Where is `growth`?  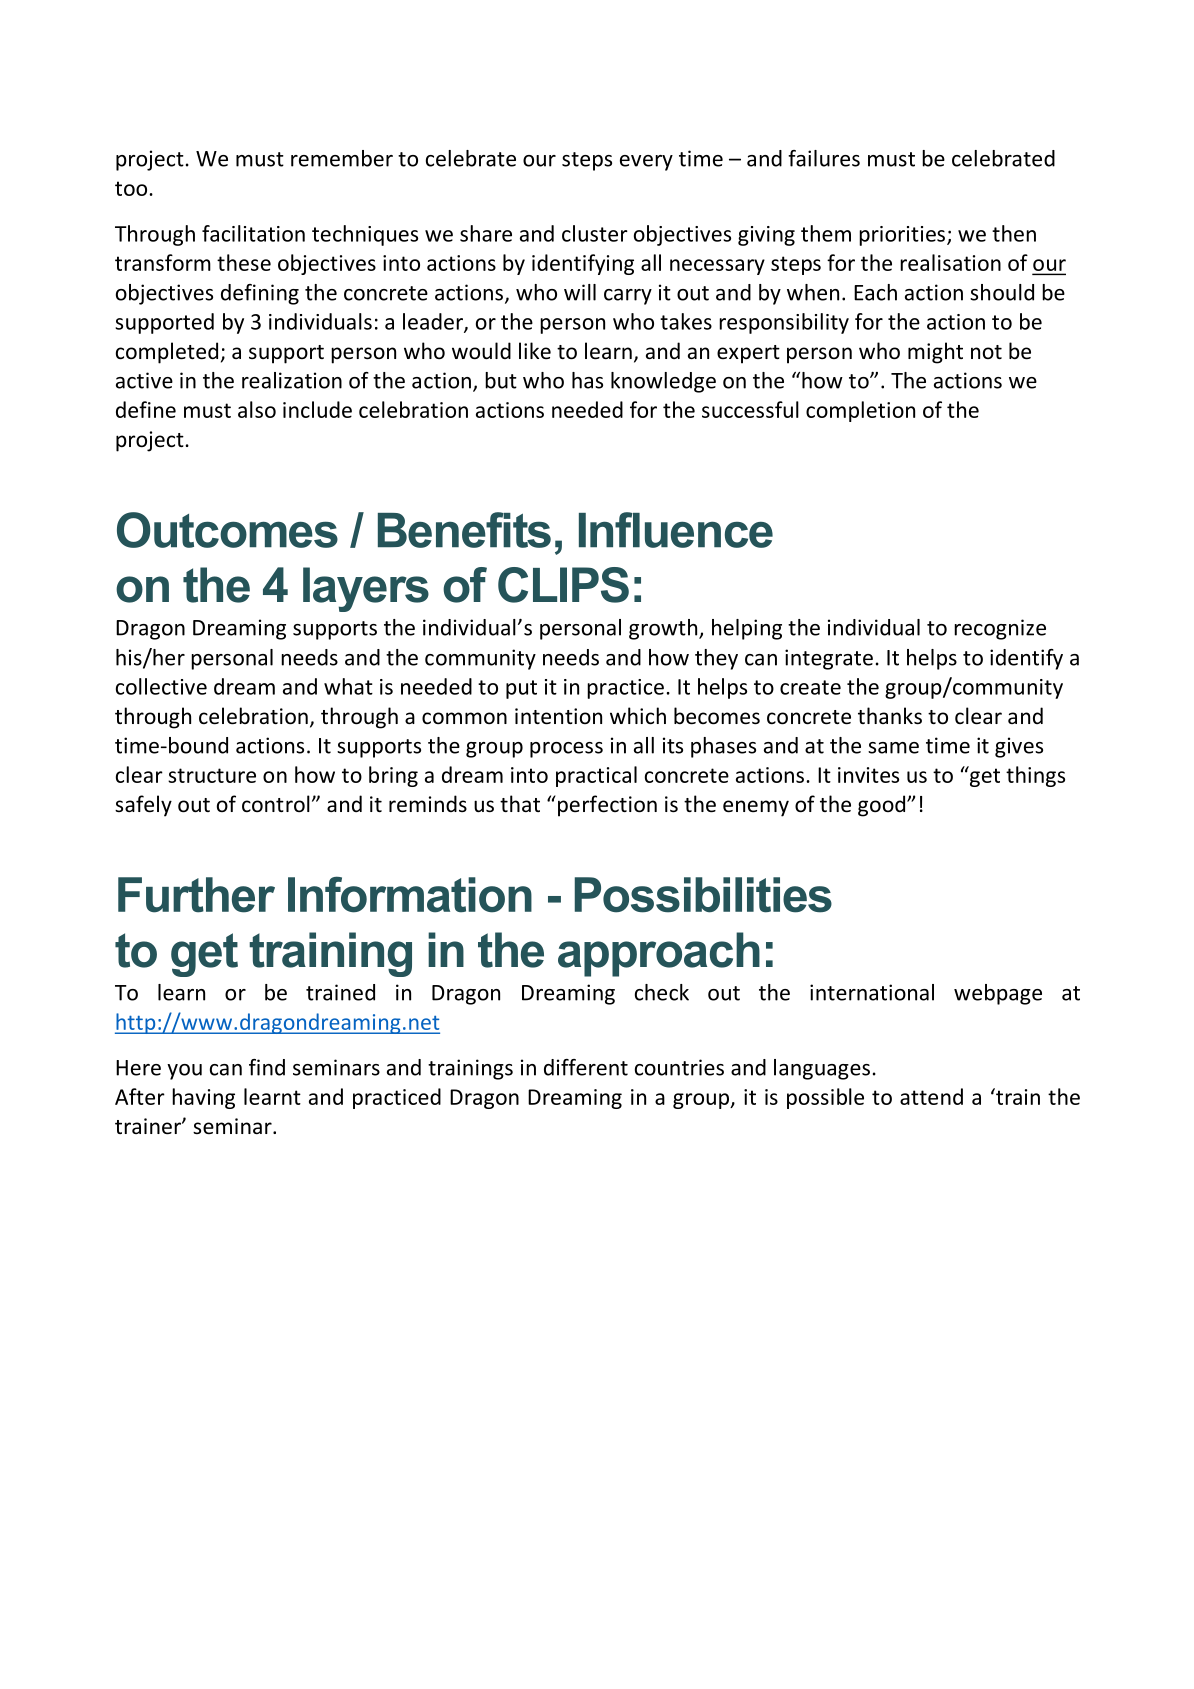 growth is located at coordinates (664, 629).
